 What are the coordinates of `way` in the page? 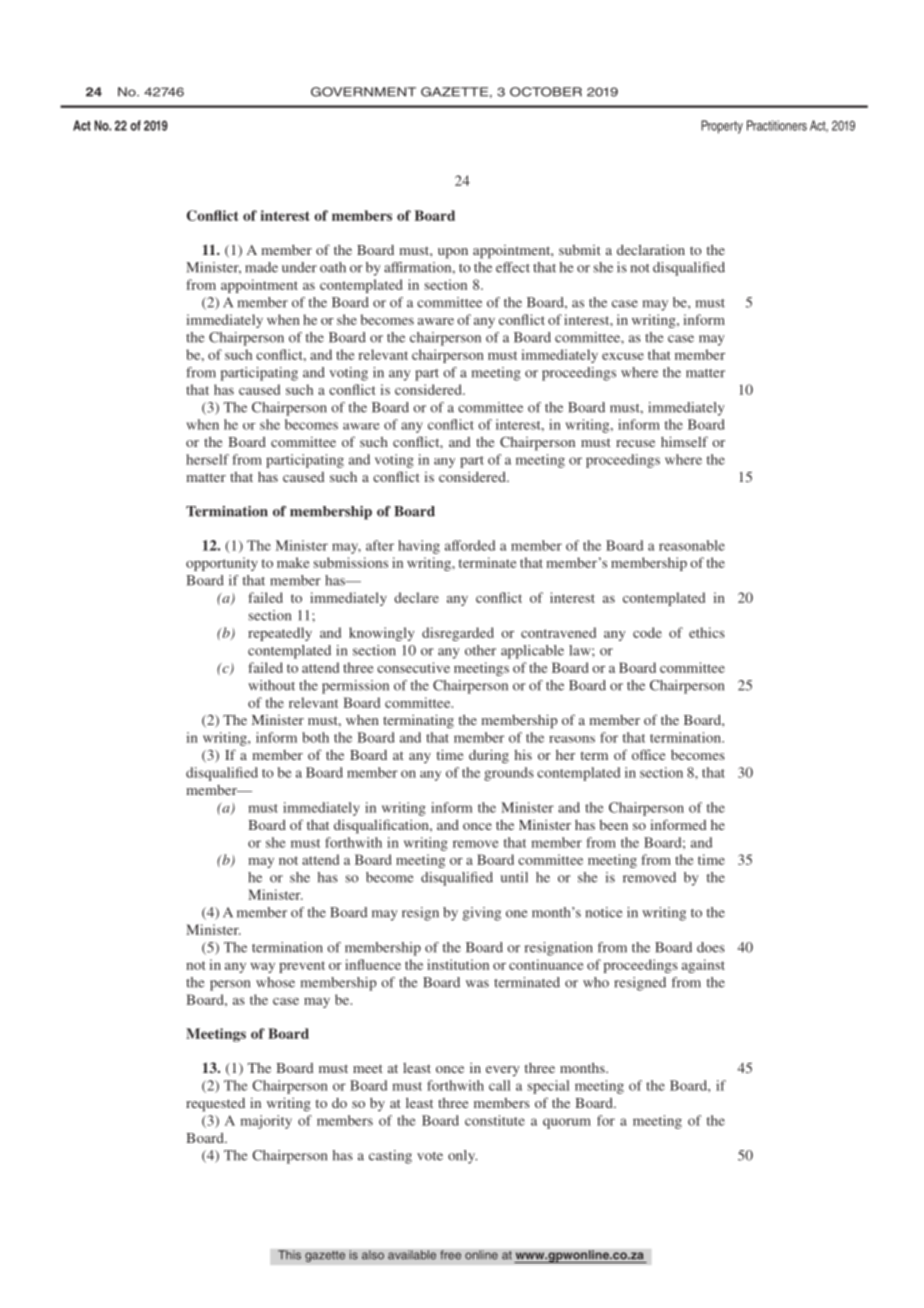 It's located at (262, 968).
